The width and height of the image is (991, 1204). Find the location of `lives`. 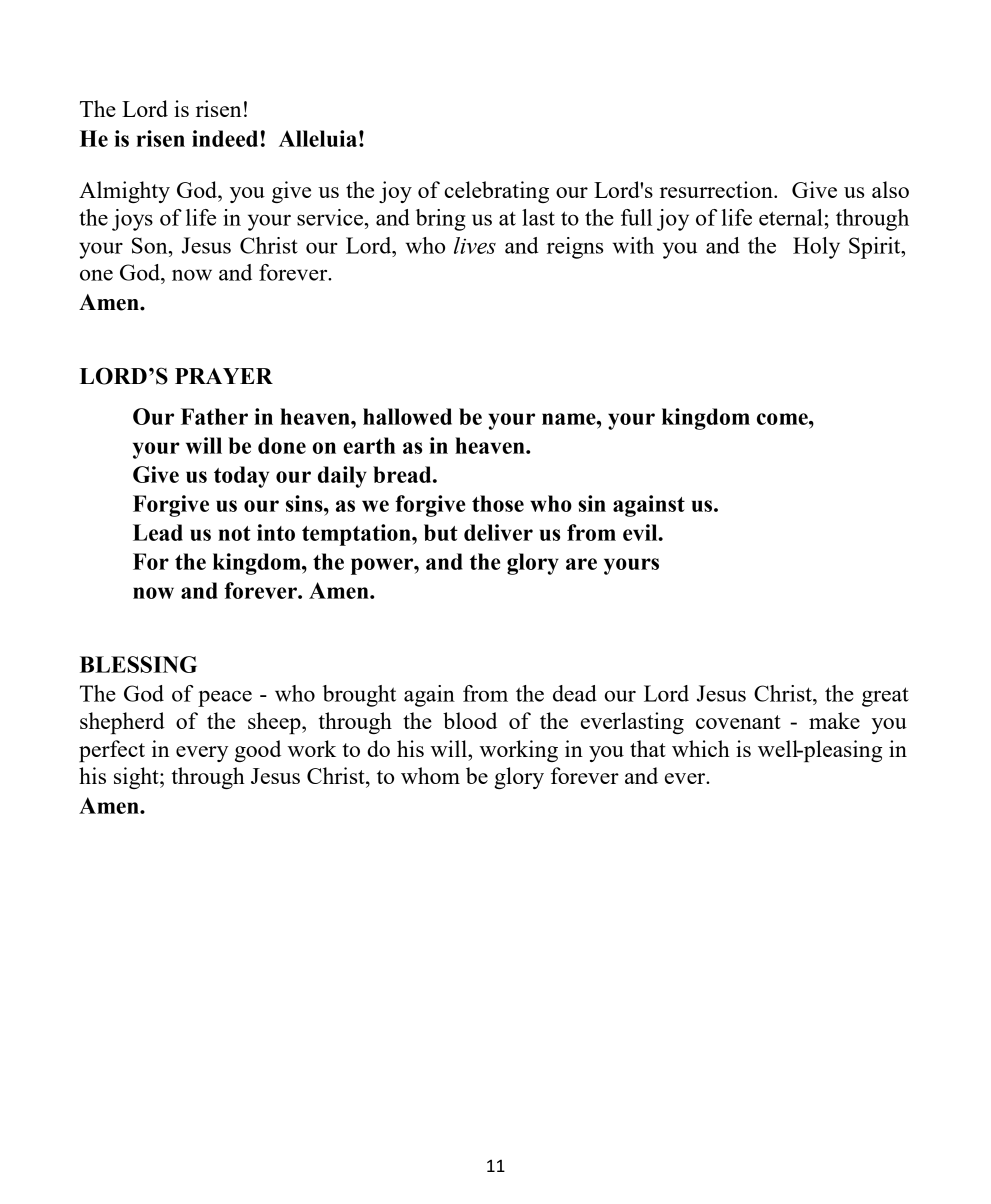

lives is located at coordinates (475, 245).
